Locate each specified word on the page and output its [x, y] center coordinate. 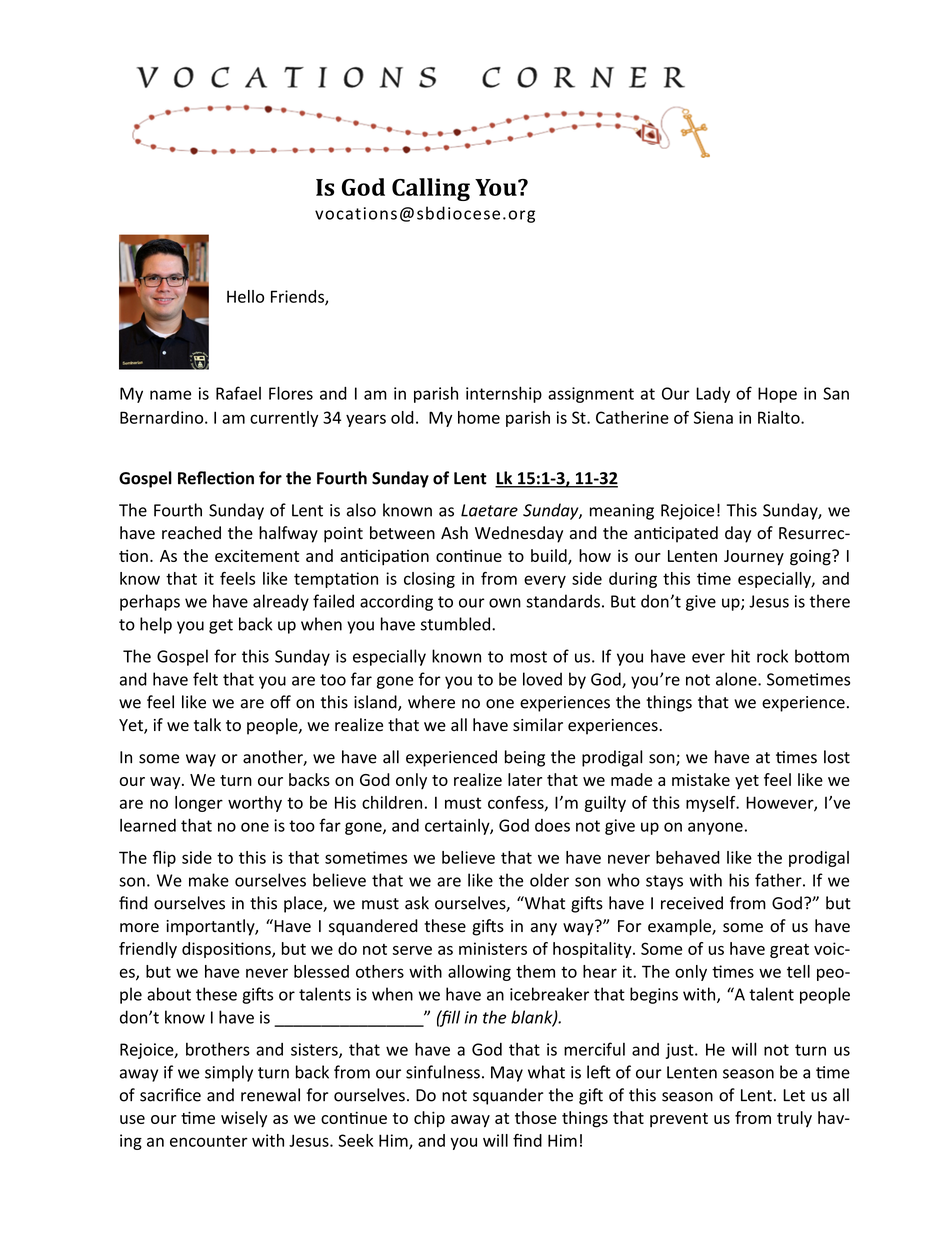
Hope [777, 395]
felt [205, 679]
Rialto [780, 417]
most [528, 657]
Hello [245, 296]
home [479, 417]
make [209, 880]
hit [740, 656]
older [549, 880]
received [692, 903]
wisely [244, 1119]
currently [284, 419]
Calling [431, 189]
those [536, 1117]
